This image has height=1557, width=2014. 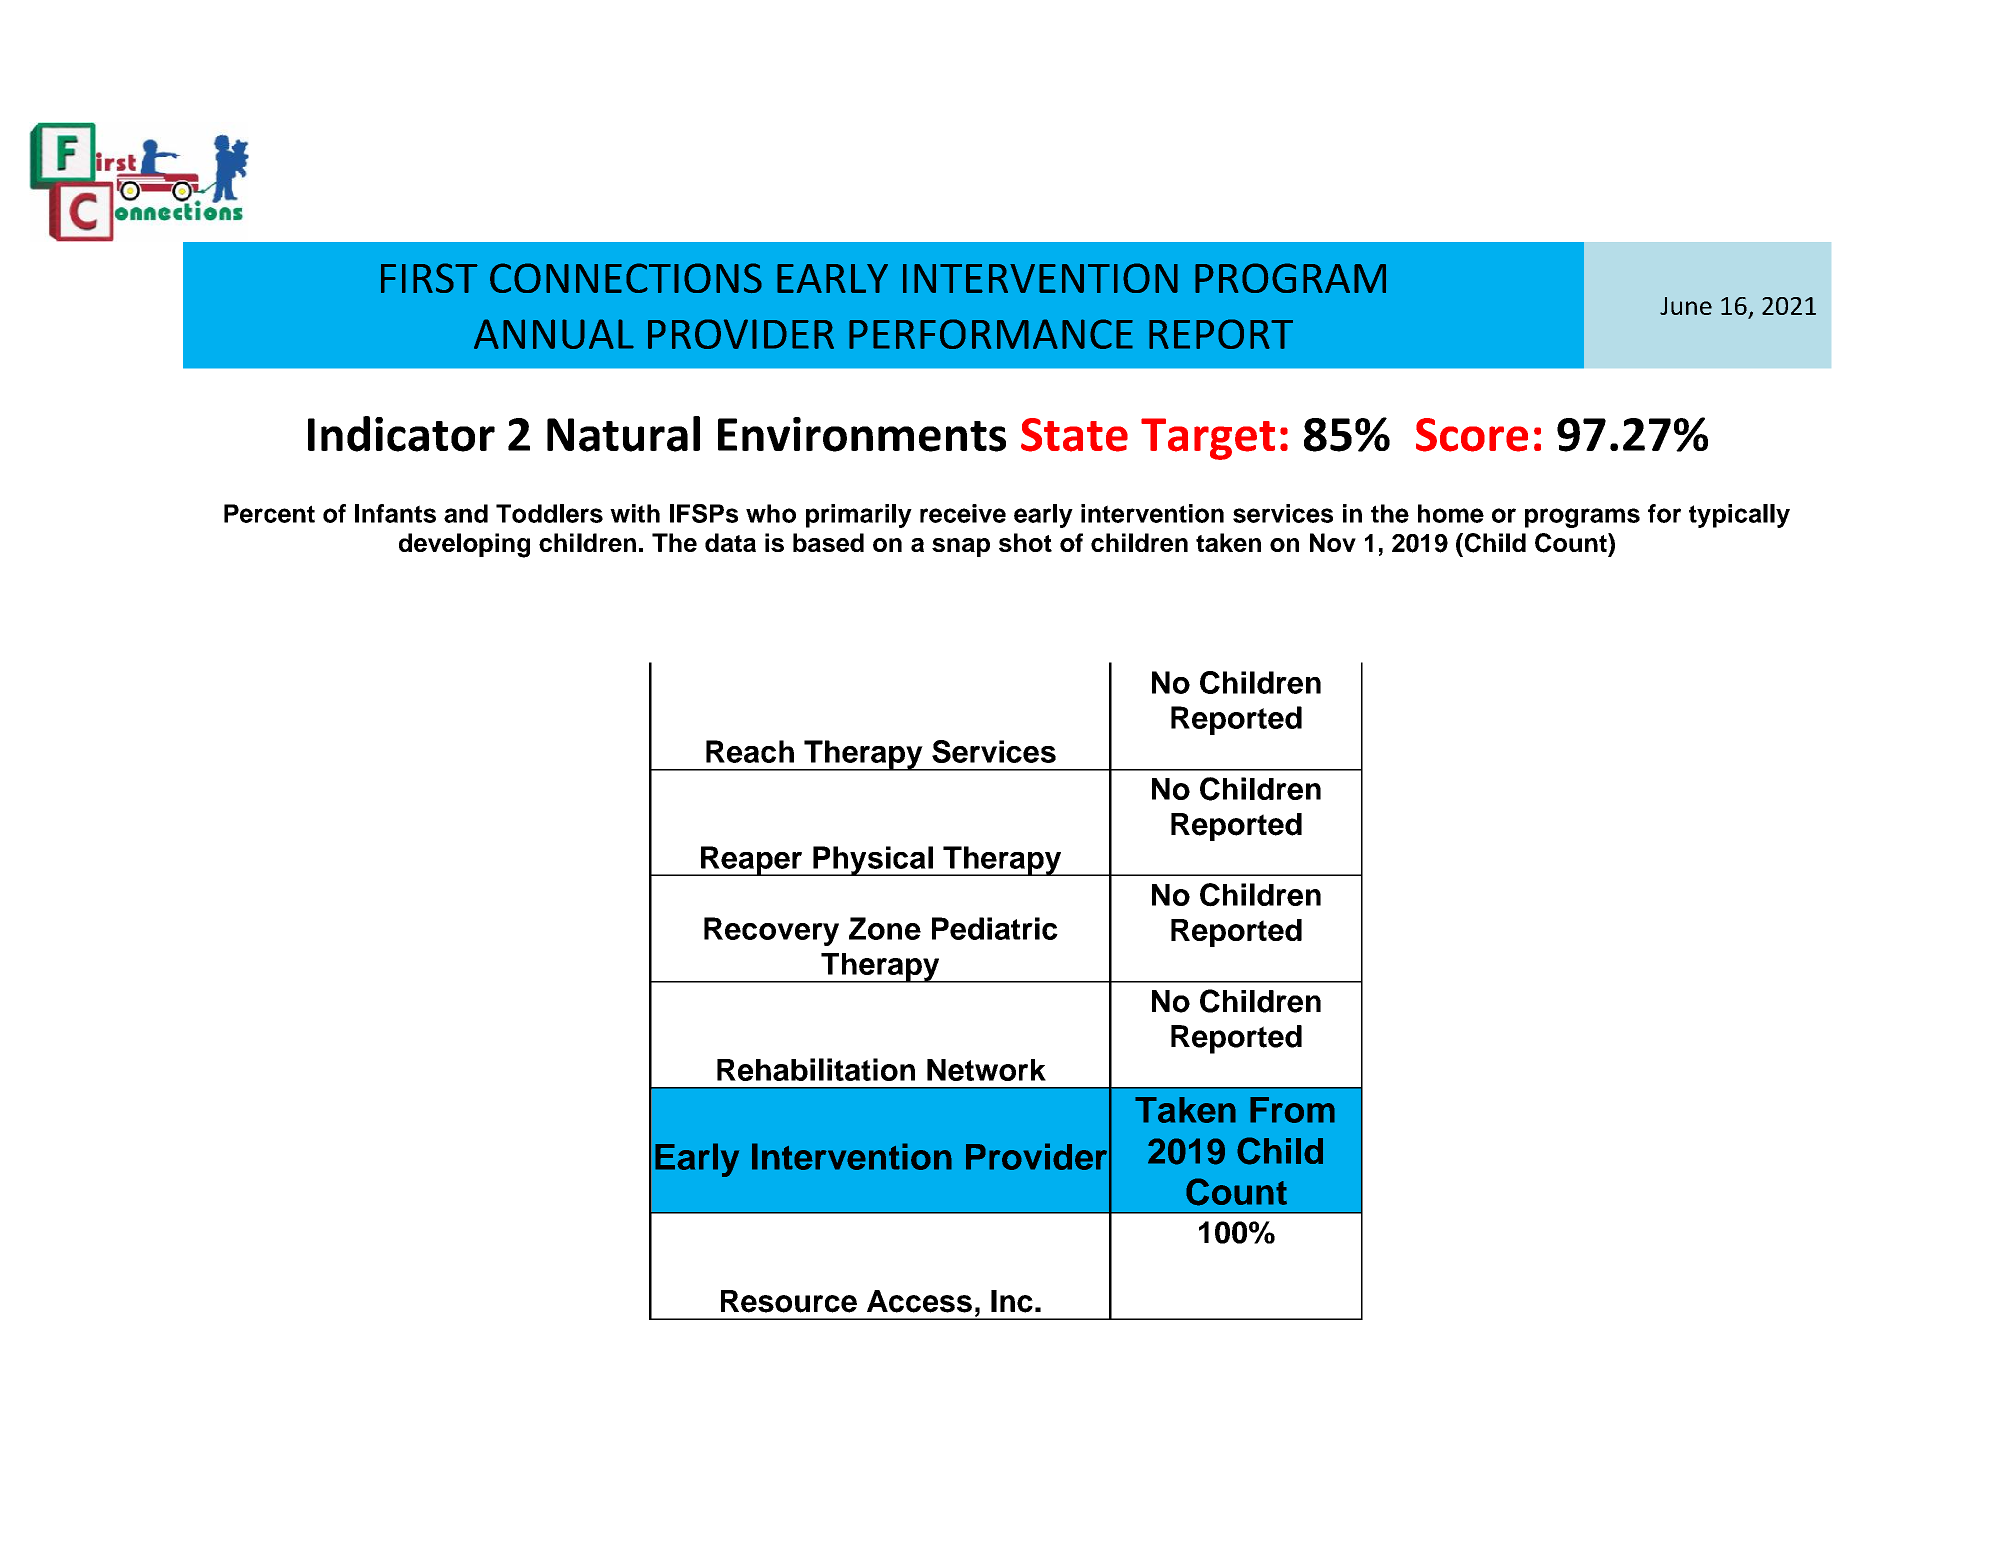 What do you see at coordinates (1292, 1110) in the image?
I see `From` at bounding box center [1292, 1110].
